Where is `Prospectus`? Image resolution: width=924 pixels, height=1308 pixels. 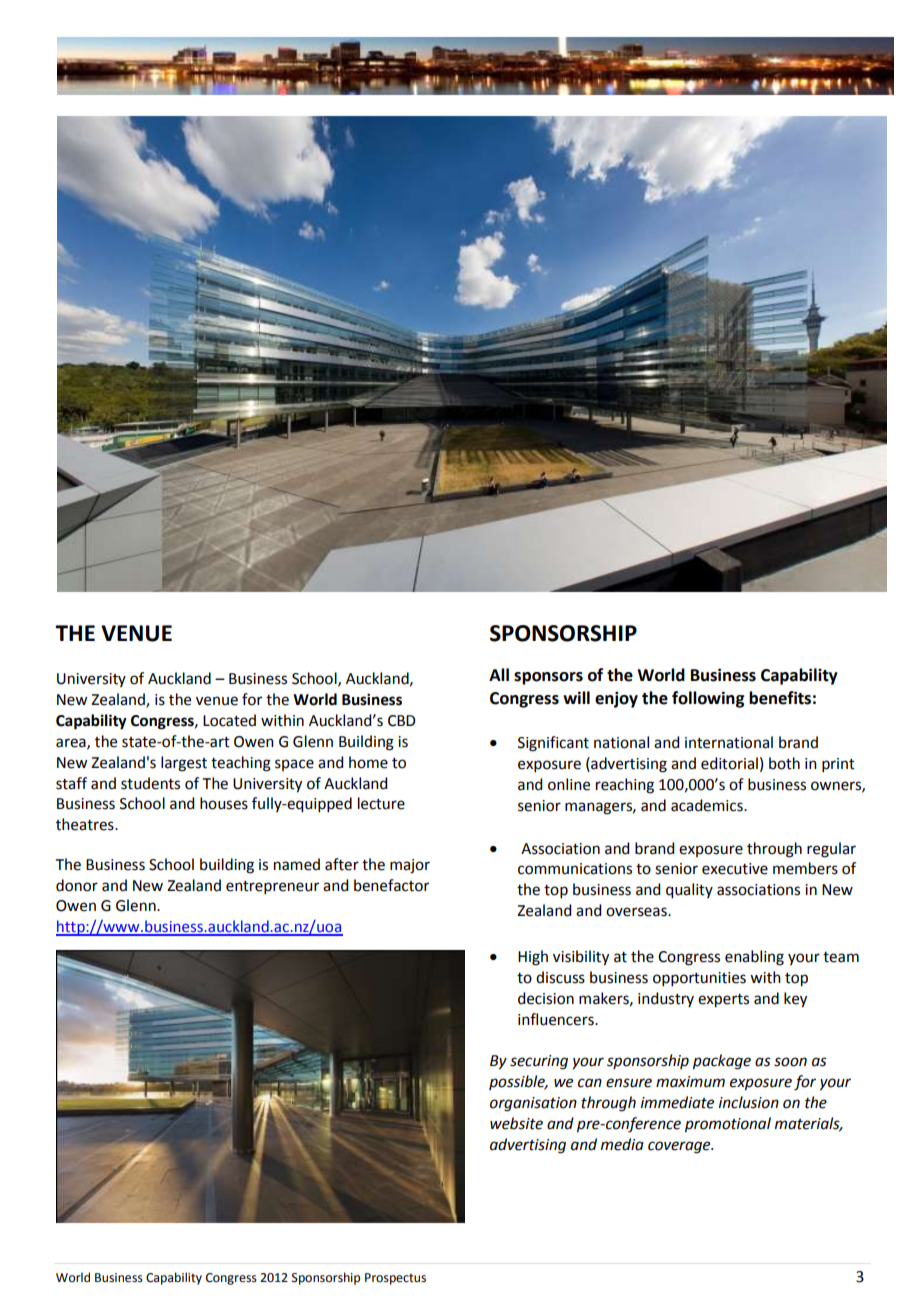 Prospectus is located at coordinates (395, 1279).
